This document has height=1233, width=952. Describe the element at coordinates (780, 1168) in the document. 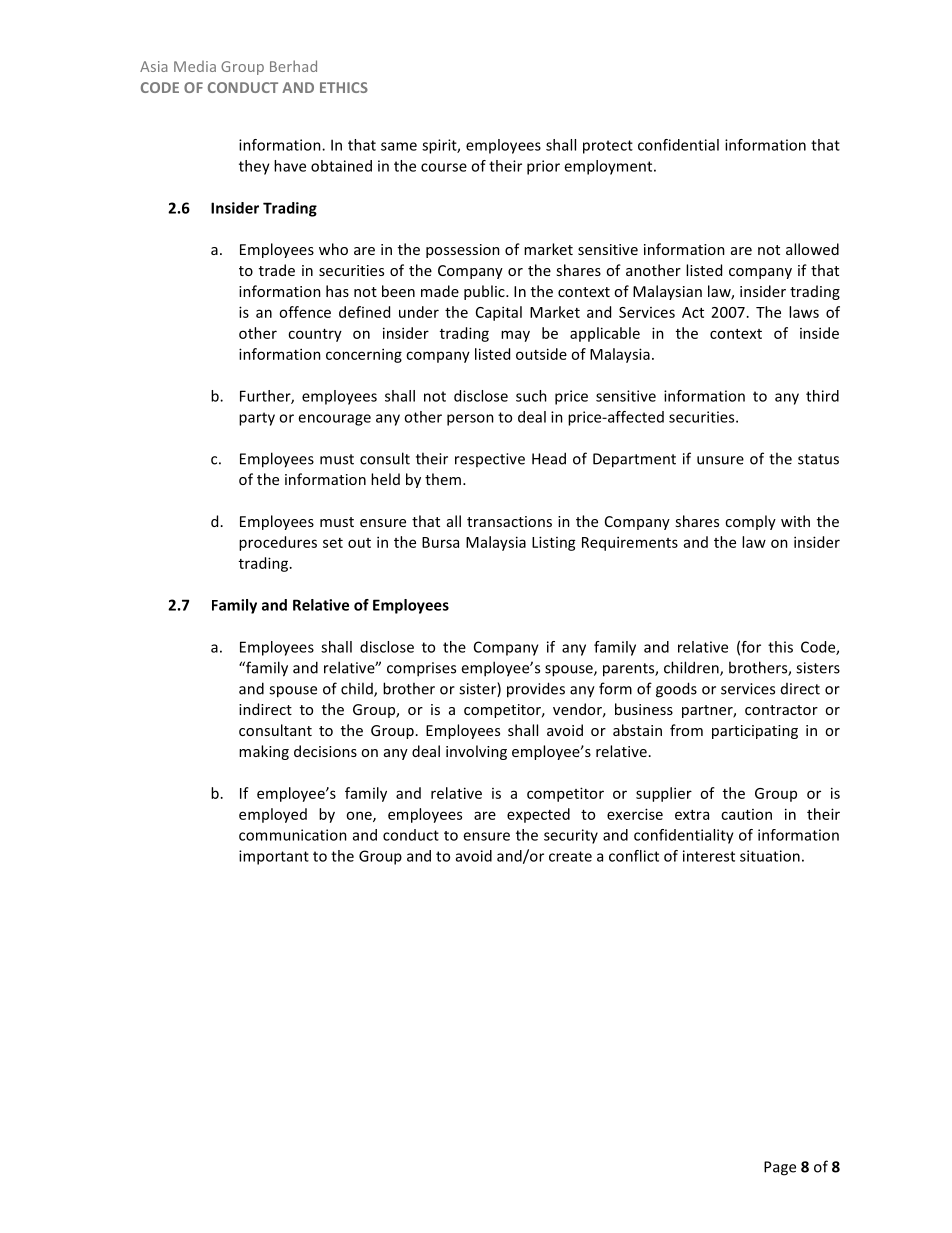

I see `Page` at that location.
